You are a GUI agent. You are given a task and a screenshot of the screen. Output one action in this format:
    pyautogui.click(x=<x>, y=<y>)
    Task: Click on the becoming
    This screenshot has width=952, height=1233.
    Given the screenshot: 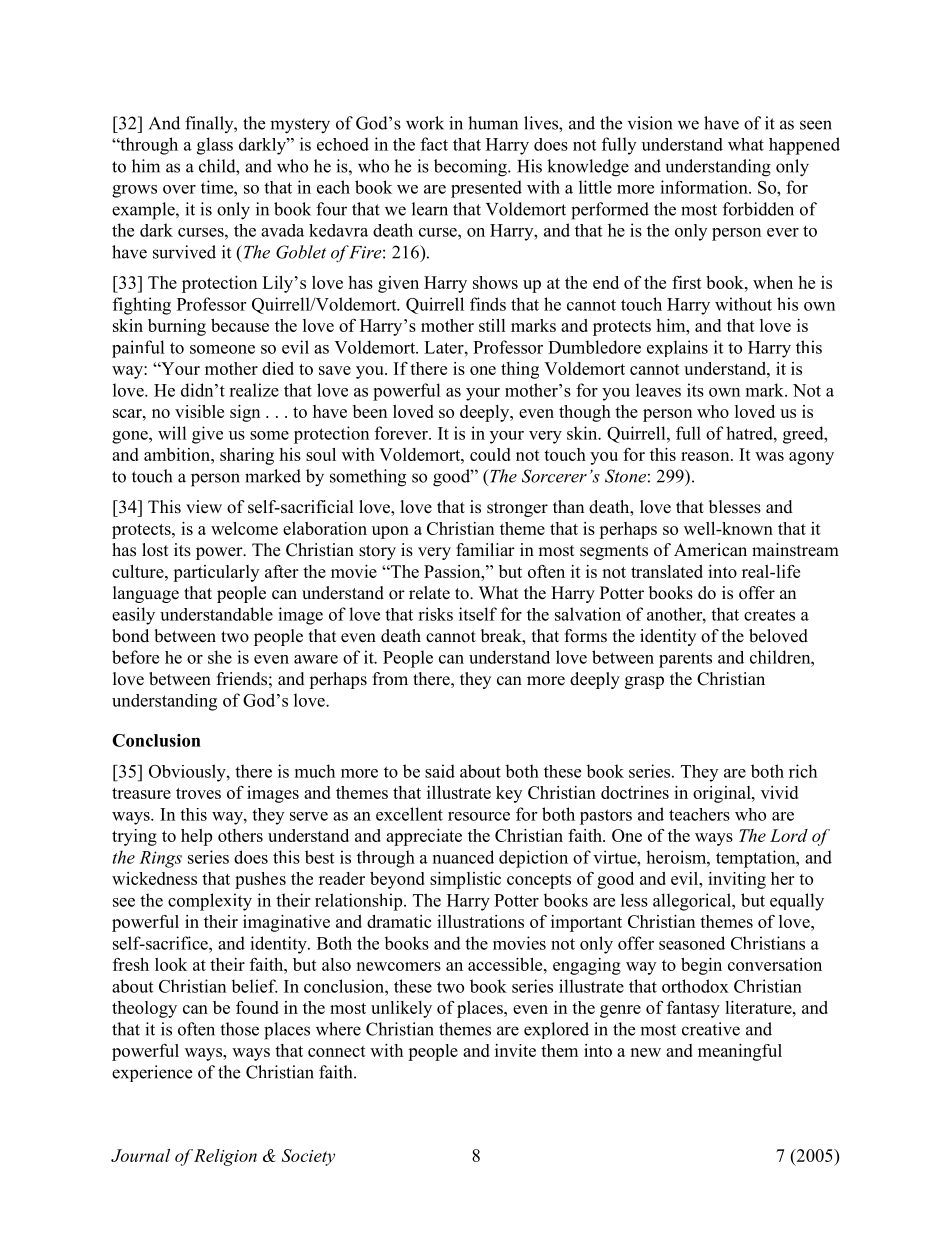 What is the action you would take?
    pyautogui.click(x=471, y=168)
